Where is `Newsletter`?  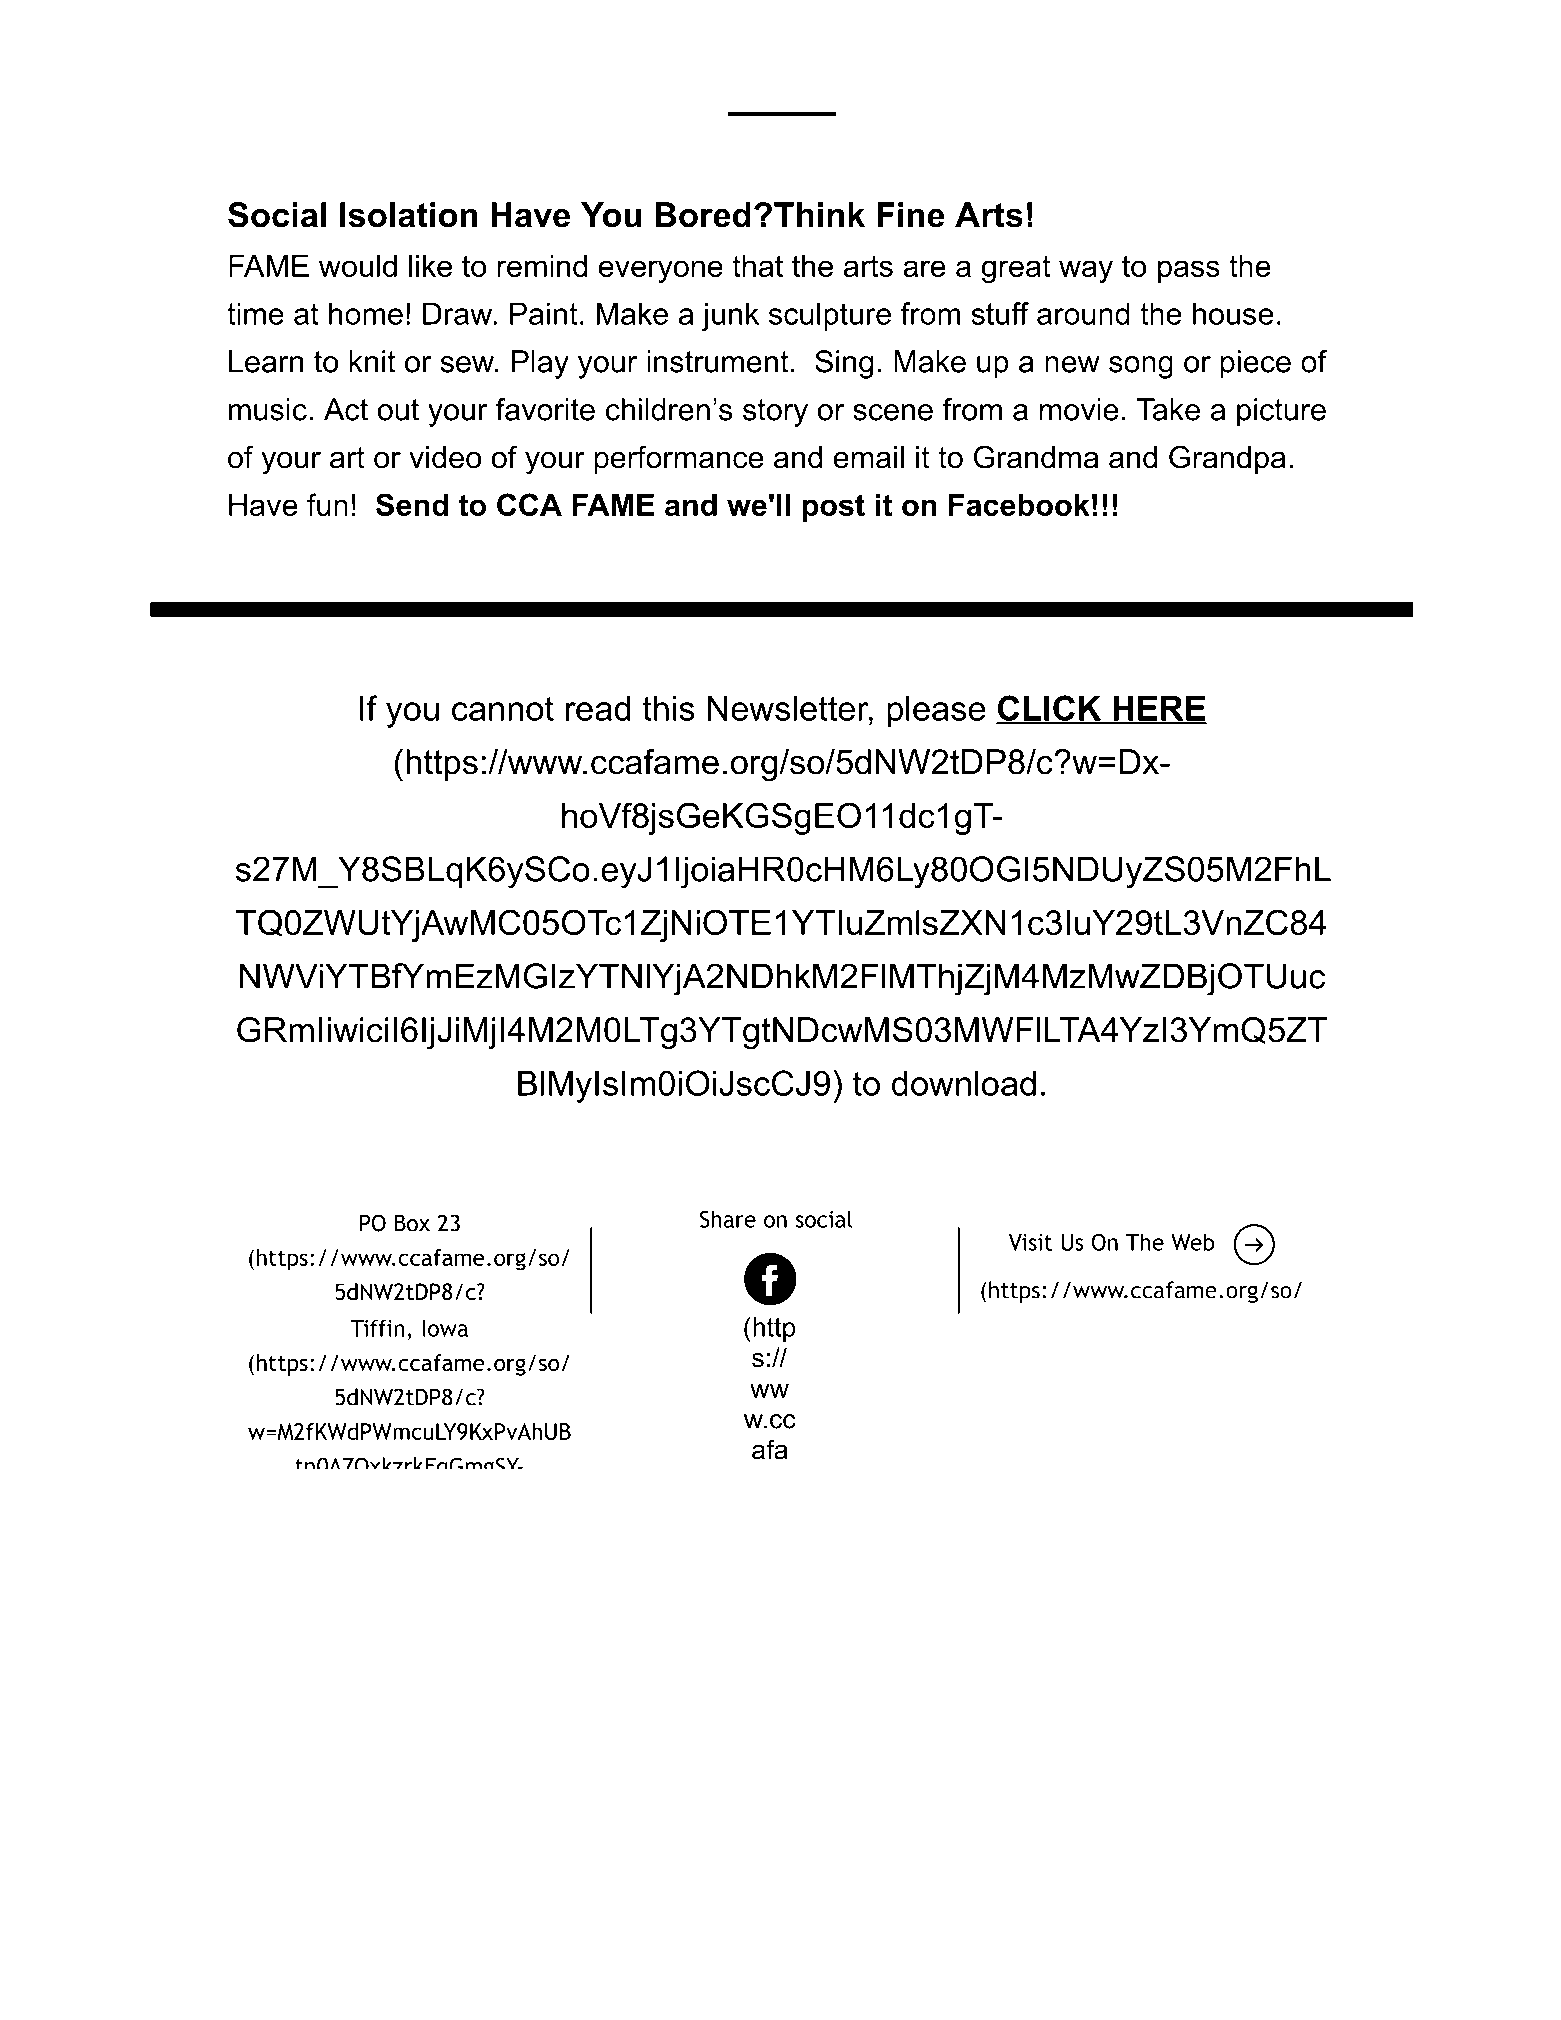 Newsletter is located at coordinates (789, 708).
